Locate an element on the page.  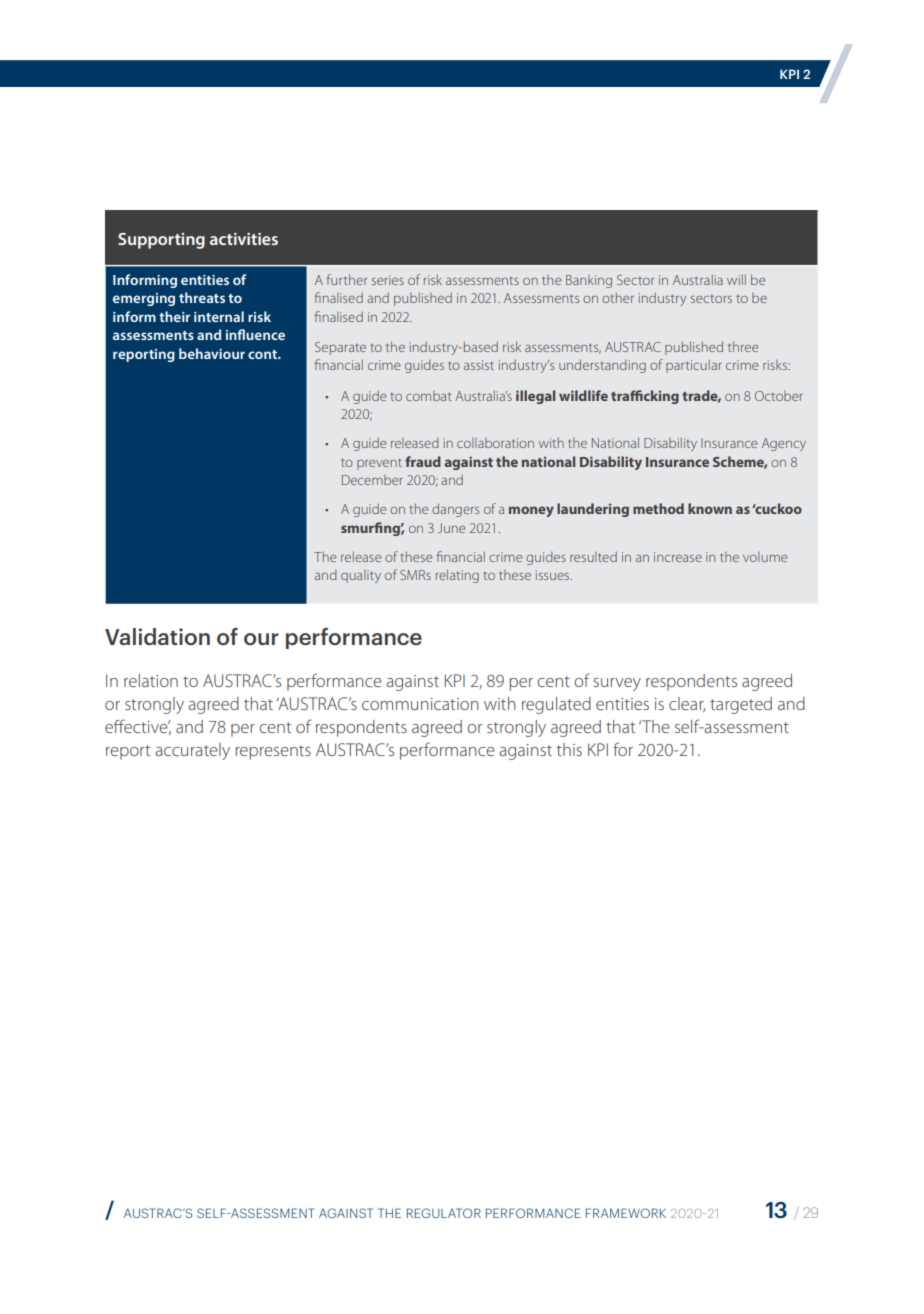
Validation is located at coordinates (157, 636).
